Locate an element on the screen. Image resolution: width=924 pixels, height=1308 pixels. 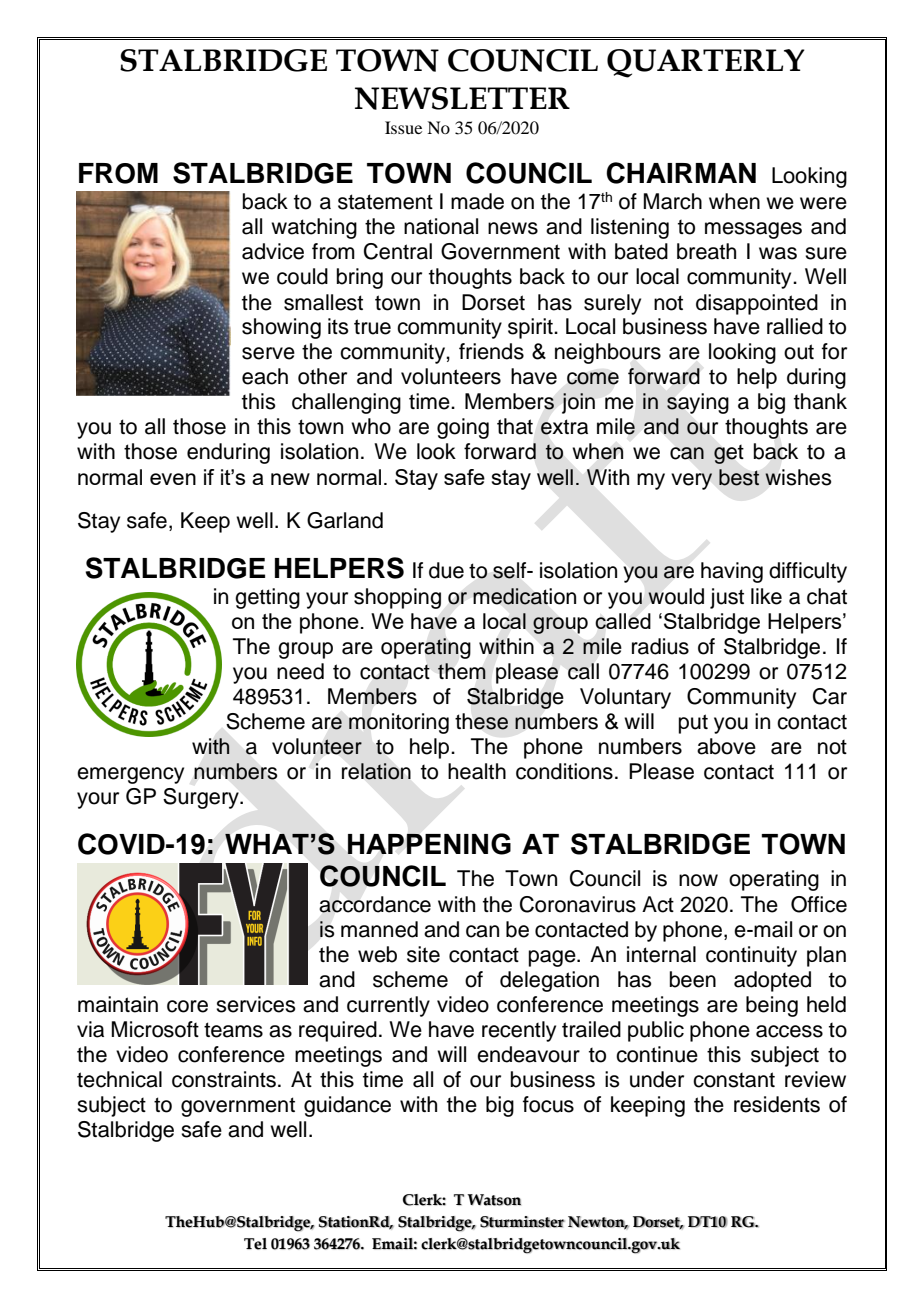
continuity is located at coordinates (751, 956).
